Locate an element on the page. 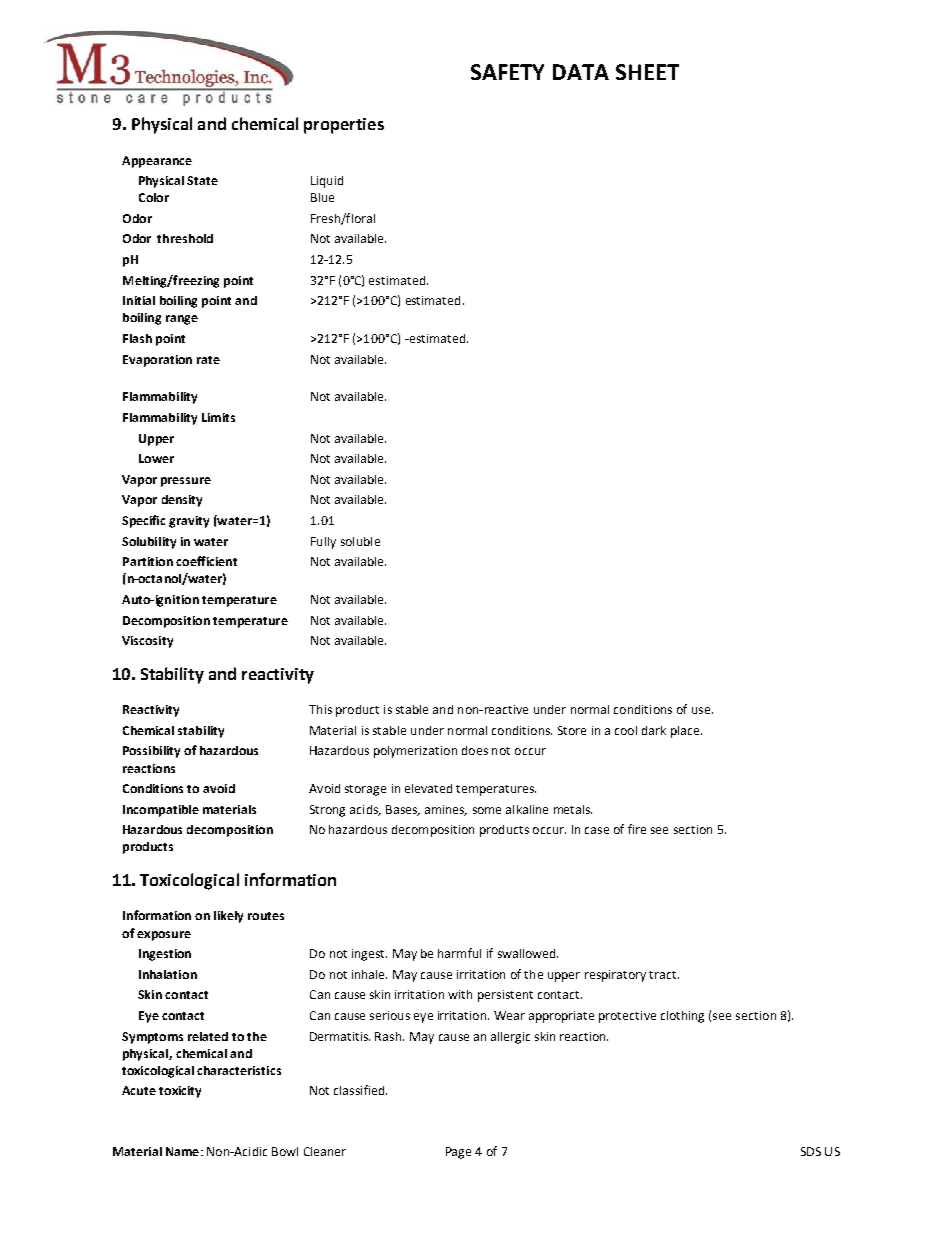 The image size is (952, 1233). toxicity is located at coordinates (180, 1092).
